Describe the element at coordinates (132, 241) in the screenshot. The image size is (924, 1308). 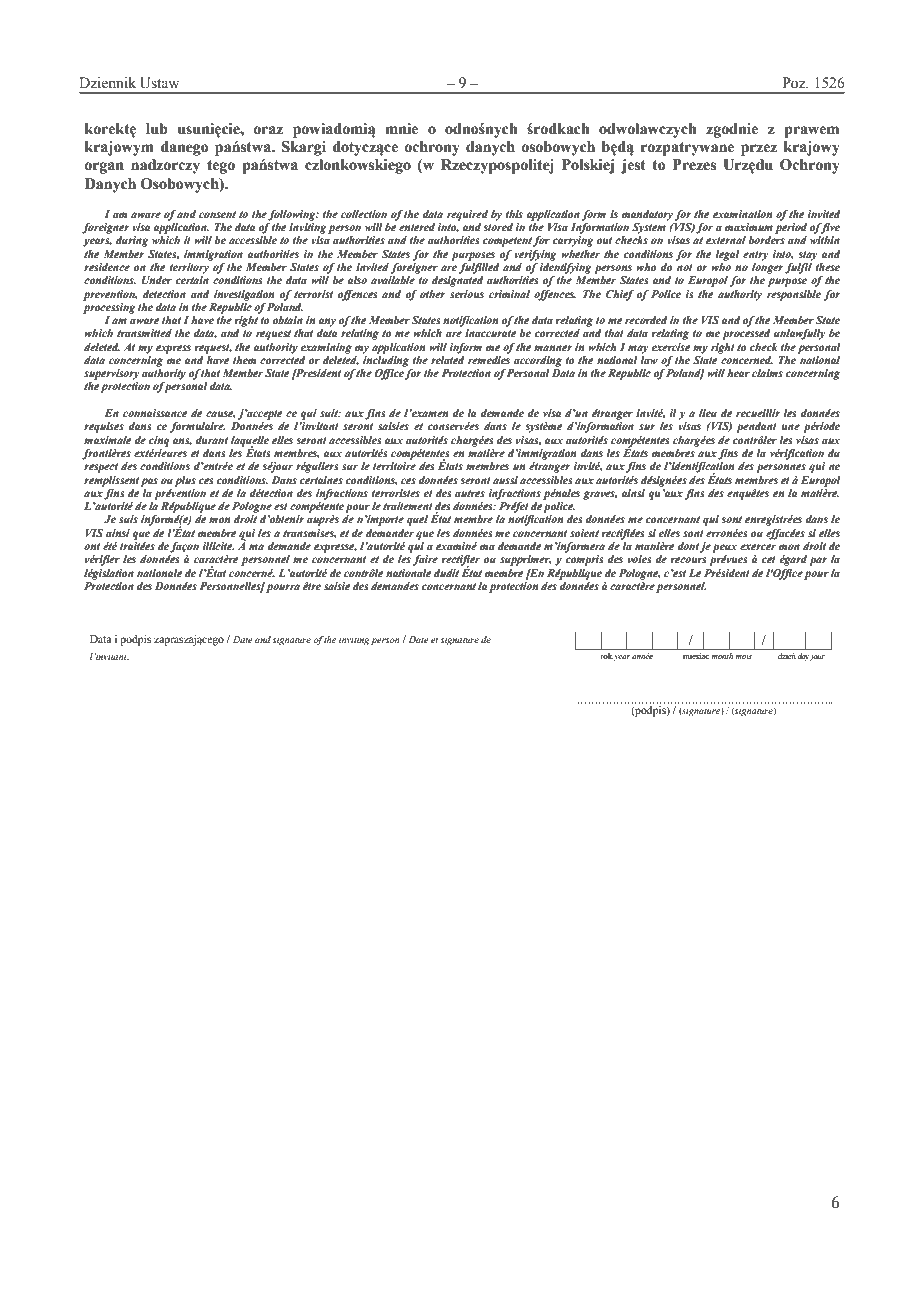
I see `during` at that location.
